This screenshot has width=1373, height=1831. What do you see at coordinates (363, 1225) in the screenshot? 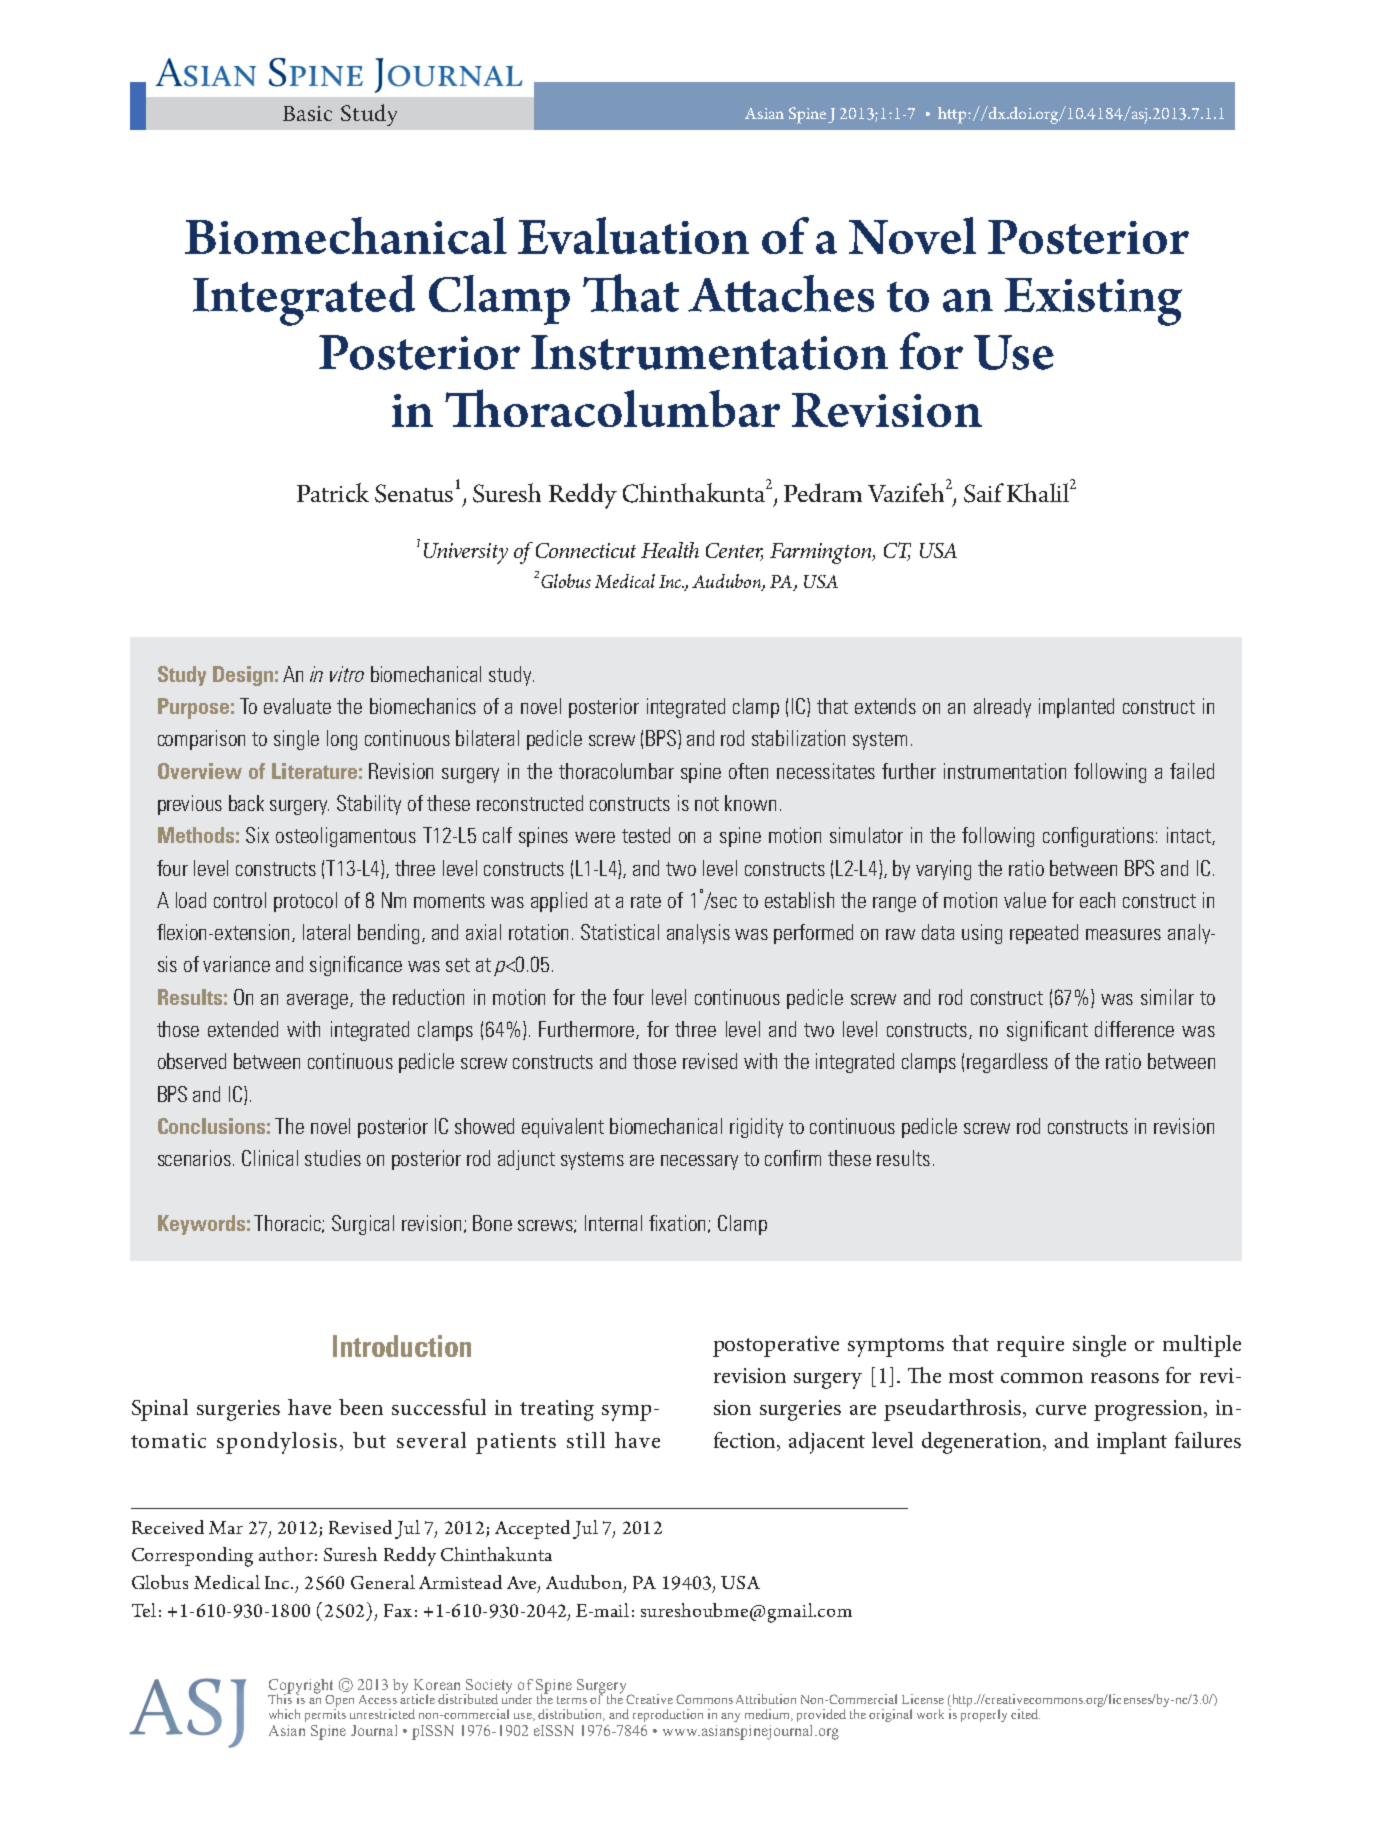
I see `Surgical` at bounding box center [363, 1225].
